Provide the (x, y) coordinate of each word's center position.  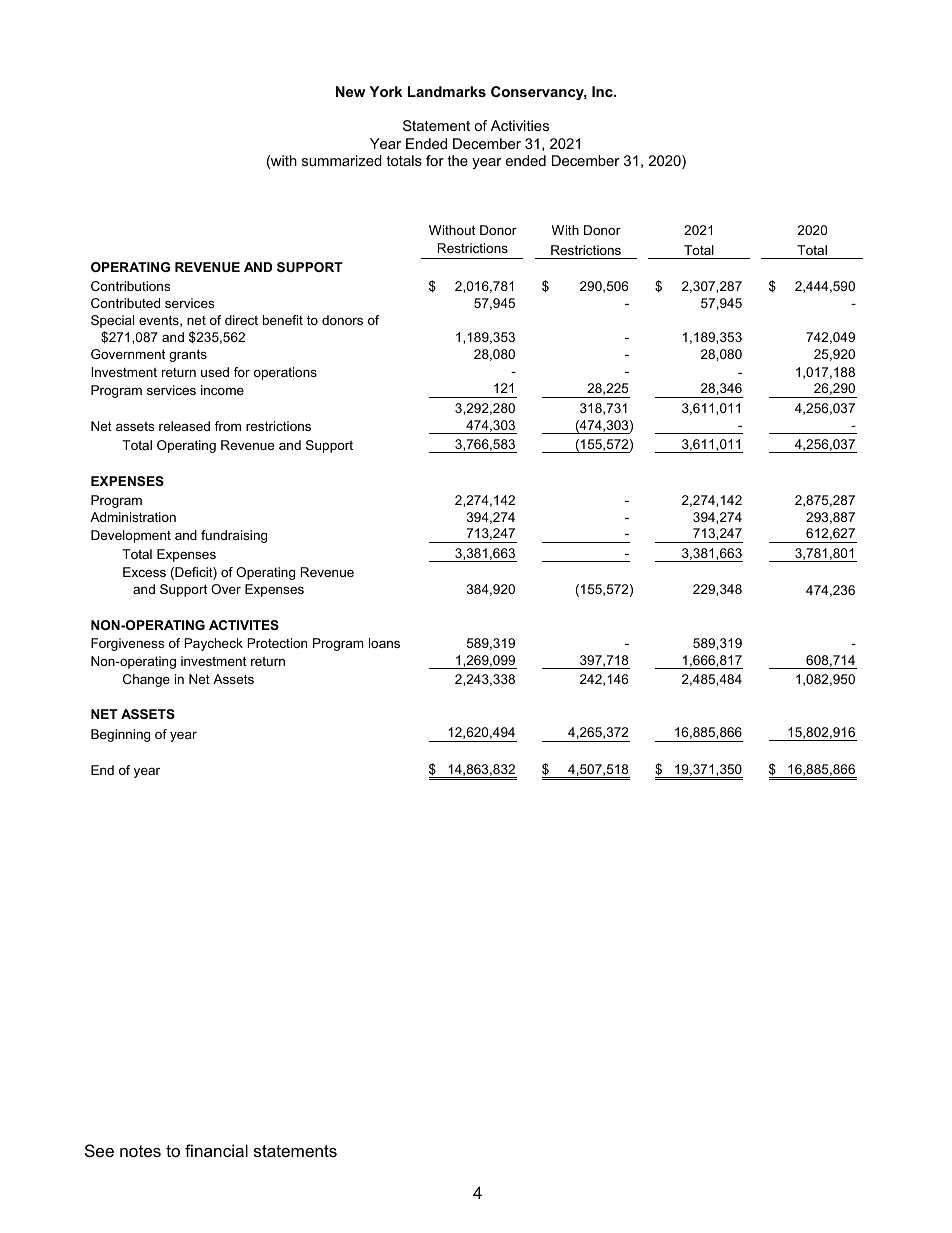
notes (140, 1151)
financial (216, 1150)
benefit (283, 320)
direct (241, 320)
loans (384, 643)
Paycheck (213, 644)
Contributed (125, 303)
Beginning (120, 735)
